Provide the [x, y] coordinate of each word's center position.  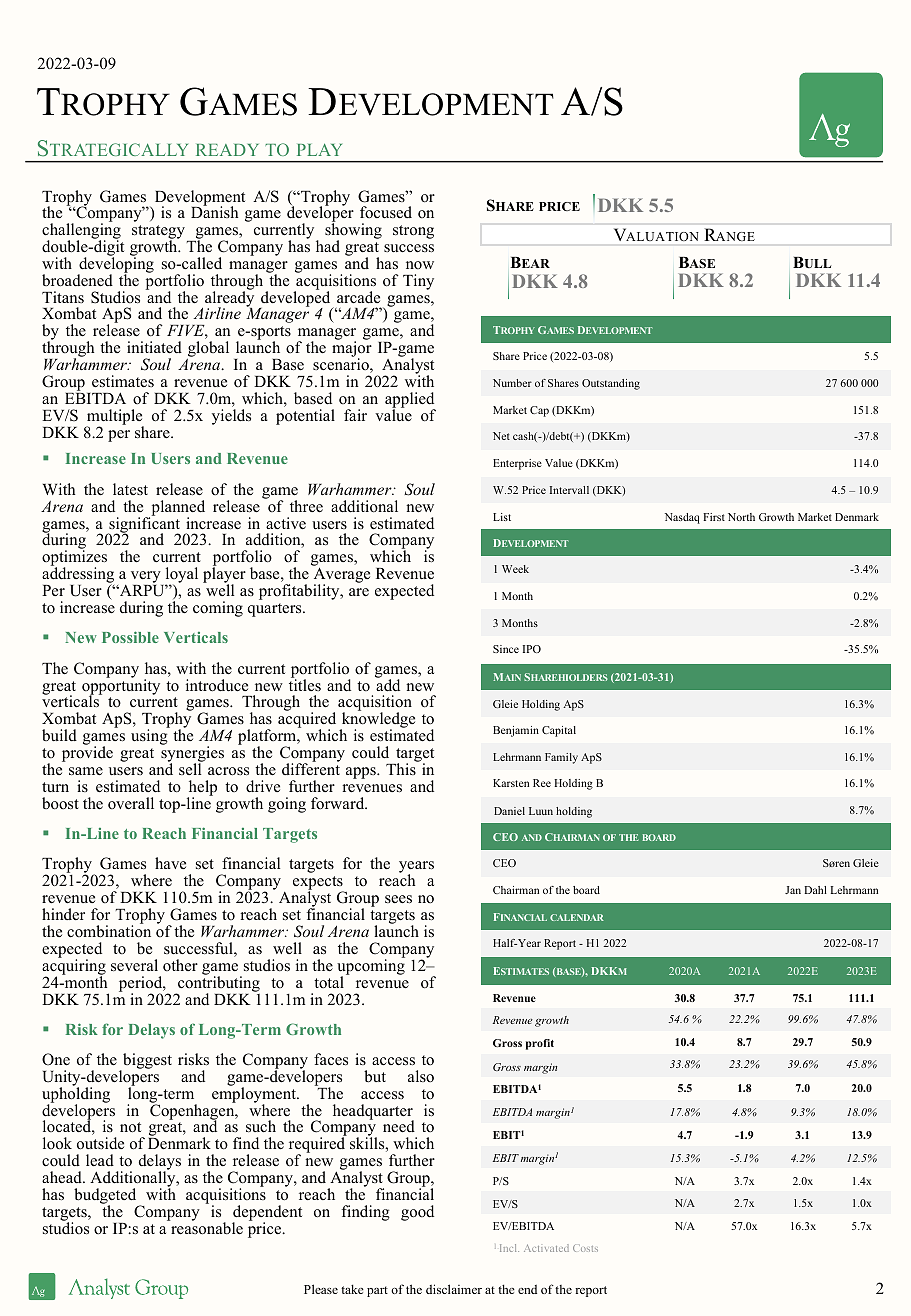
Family [561, 758]
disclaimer [454, 1289]
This [402, 768]
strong [413, 232]
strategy [158, 233]
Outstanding [611, 384]
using [149, 737]
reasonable [206, 1227]
